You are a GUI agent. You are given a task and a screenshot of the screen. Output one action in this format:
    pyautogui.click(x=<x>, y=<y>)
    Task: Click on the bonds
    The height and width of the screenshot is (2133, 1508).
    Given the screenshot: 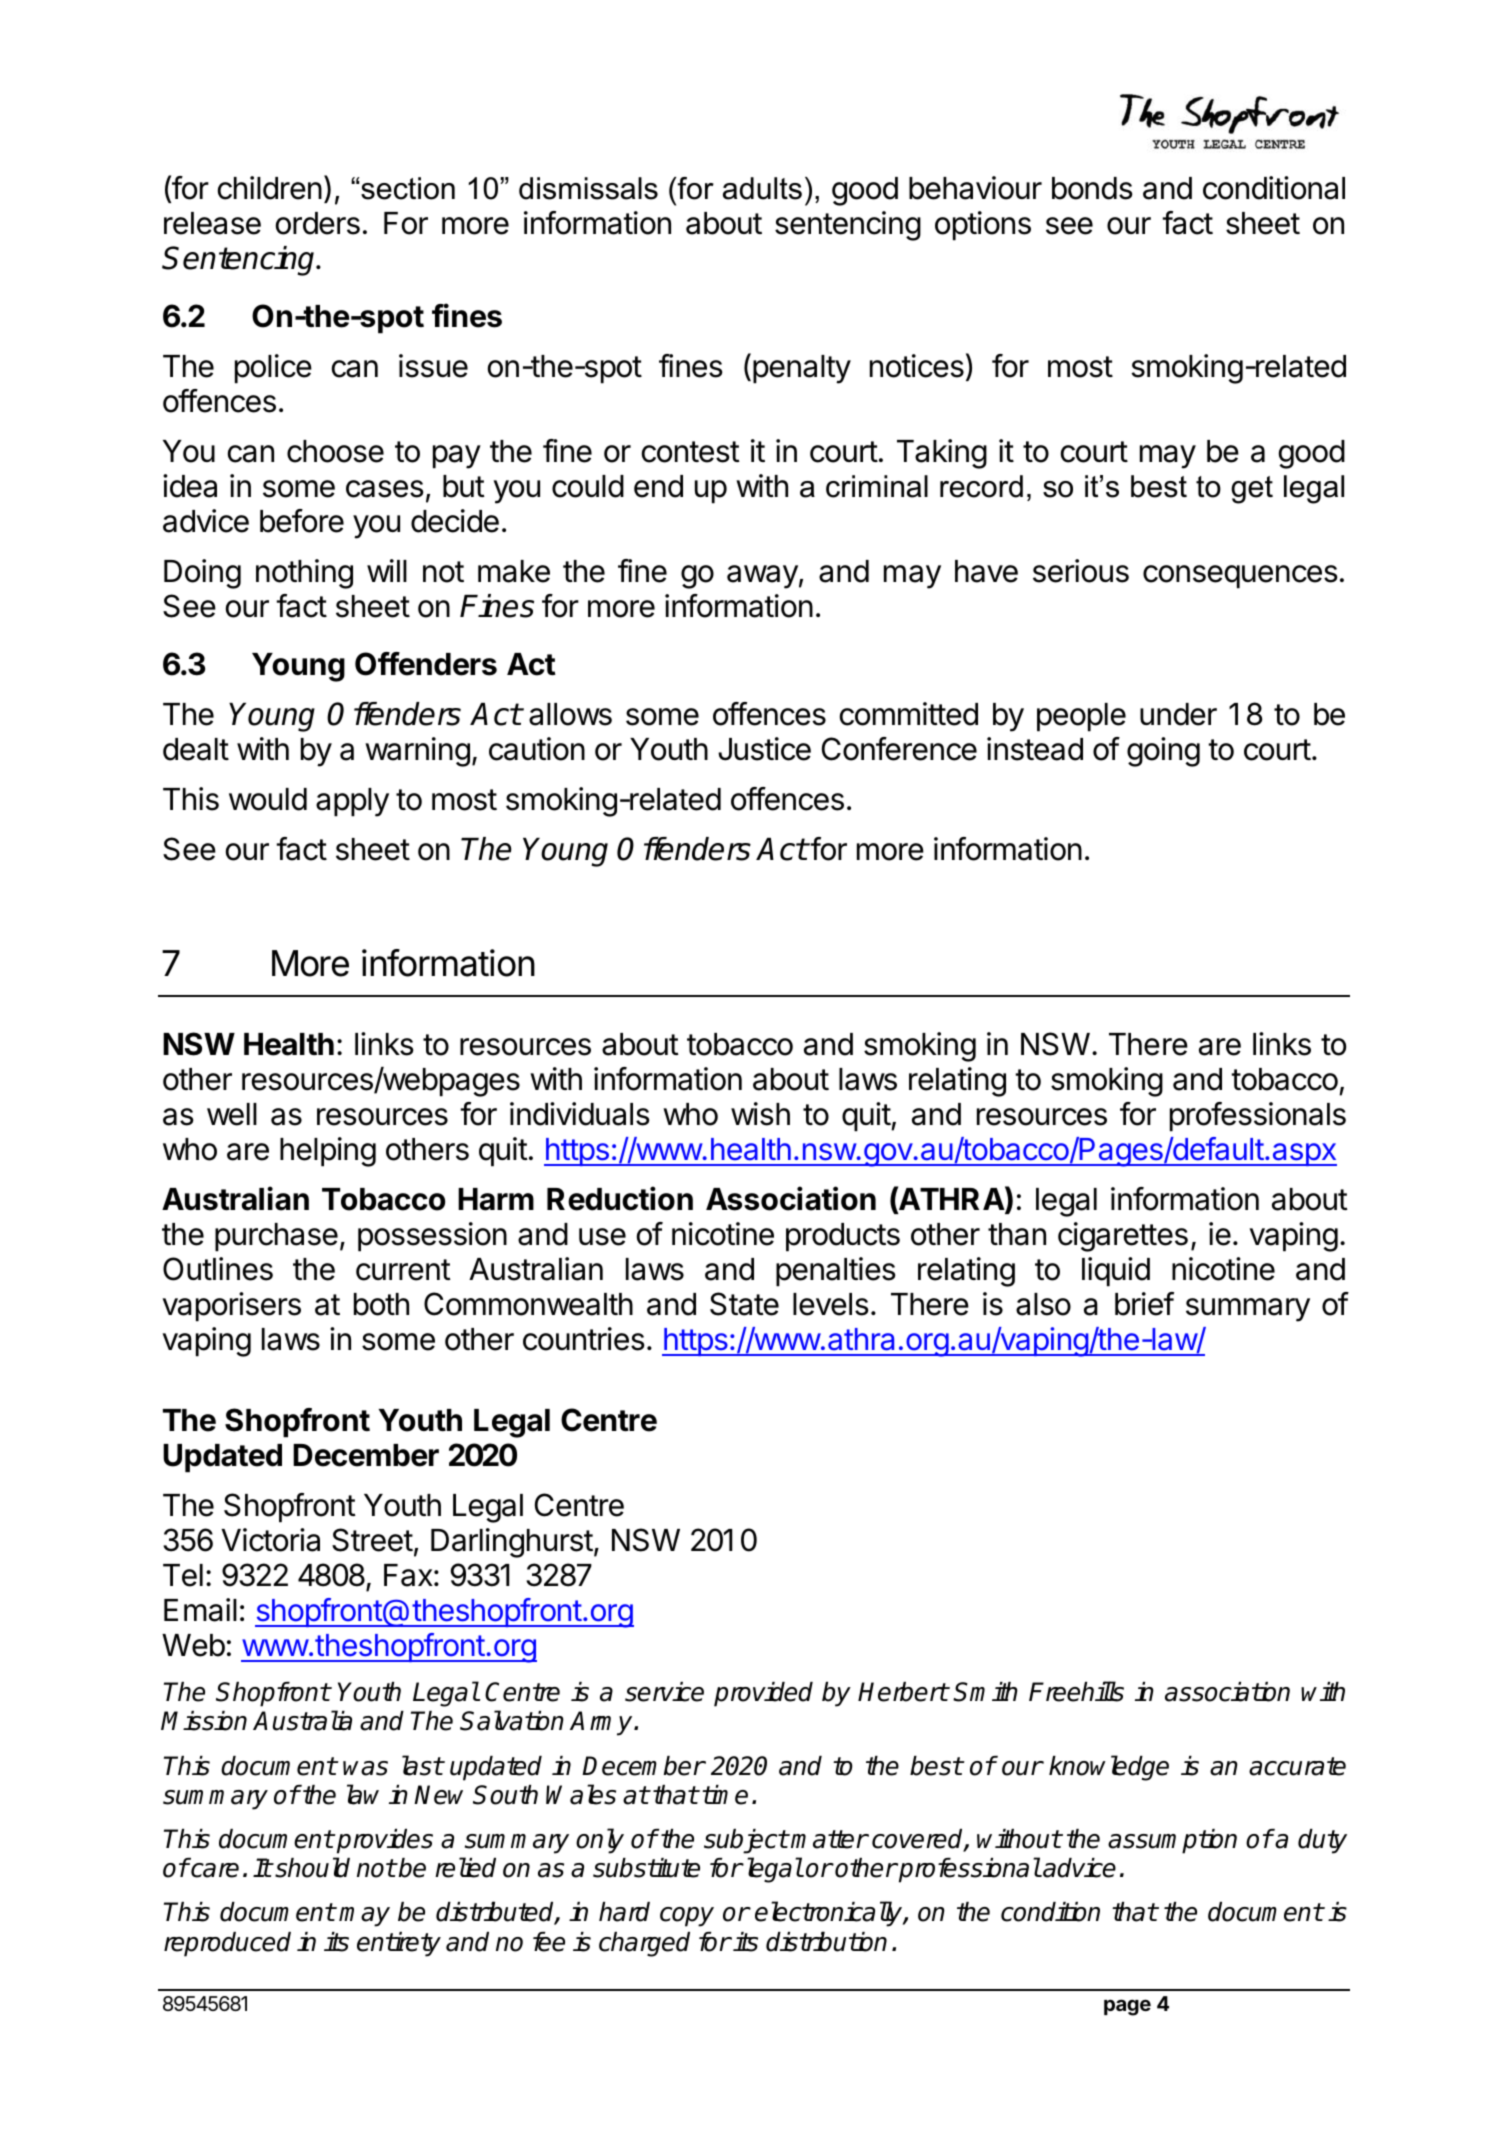 What is the action you would take?
    pyautogui.click(x=1092, y=188)
